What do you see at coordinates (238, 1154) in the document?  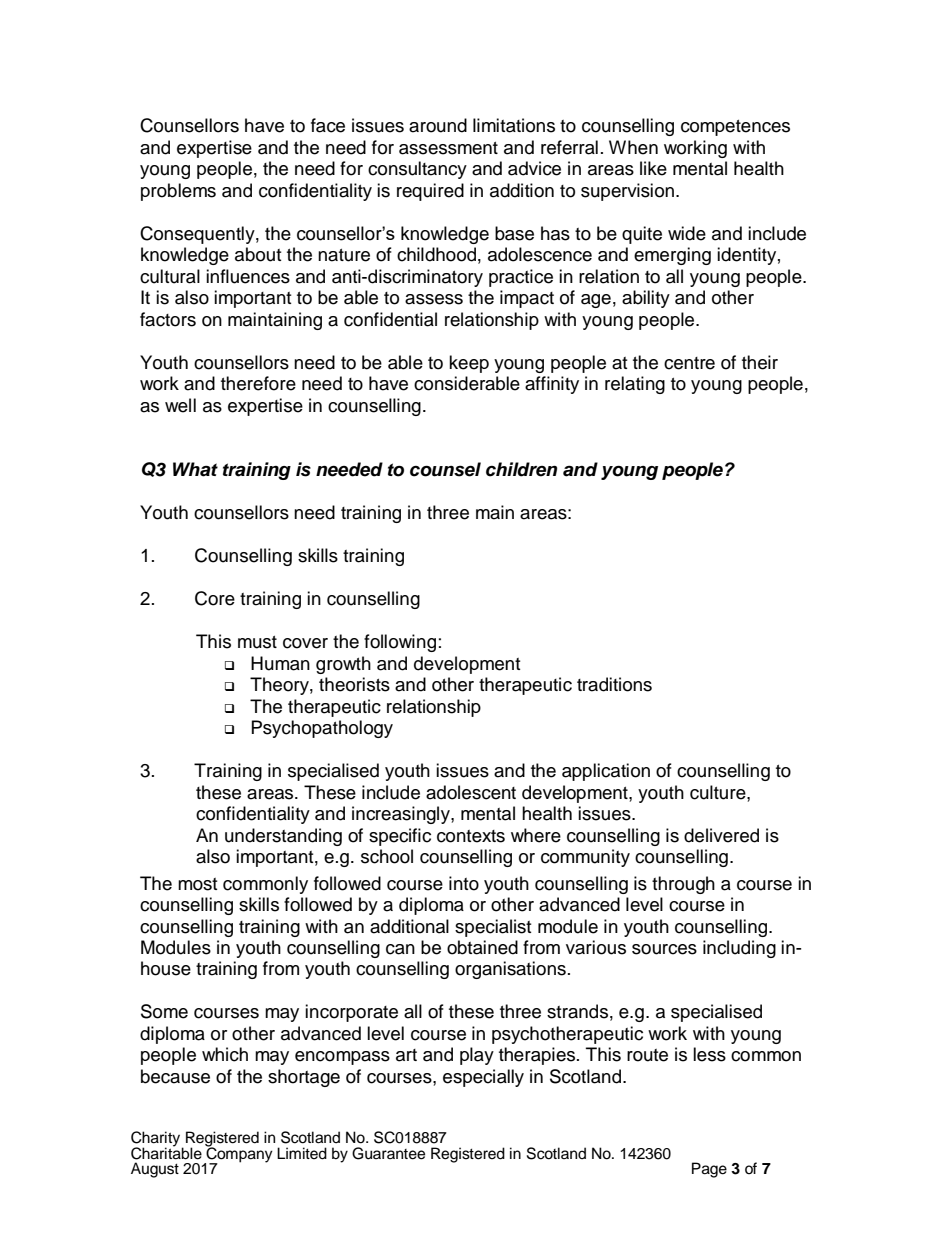 I see `Company` at bounding box center [238, 1154].
